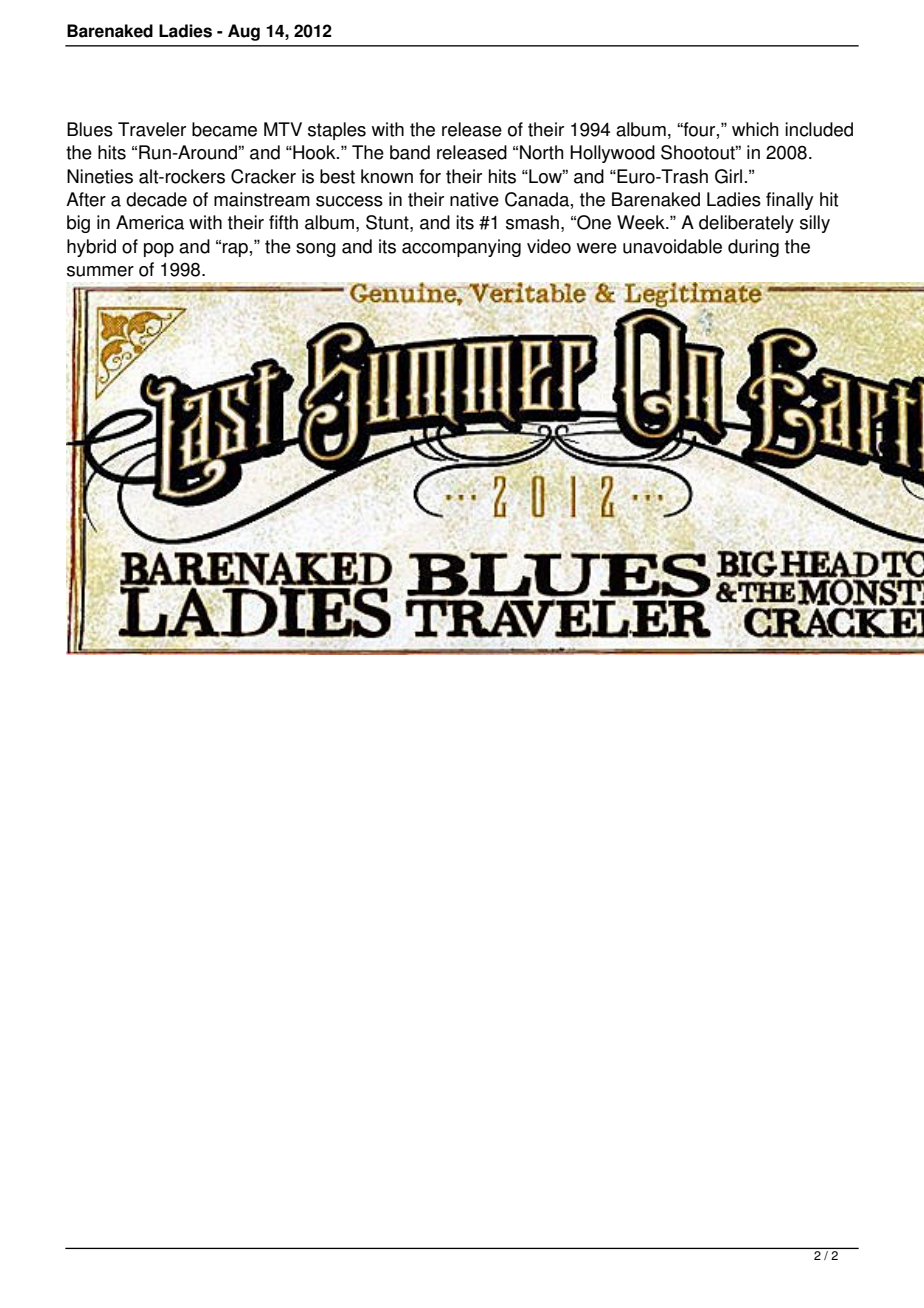  I want to click on which, so click(755, 129).
